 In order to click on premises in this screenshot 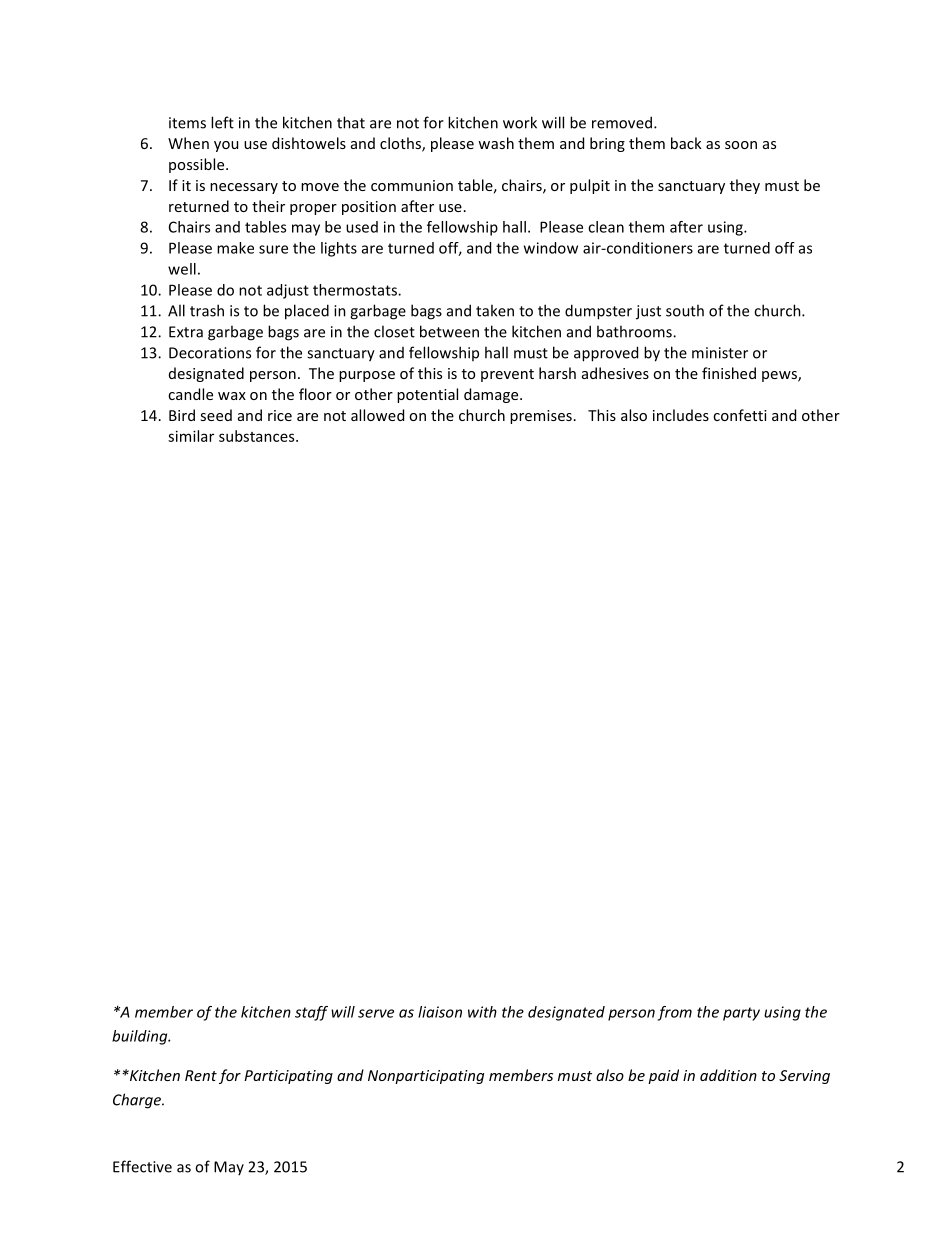, I will do `click(541, 417)`.
